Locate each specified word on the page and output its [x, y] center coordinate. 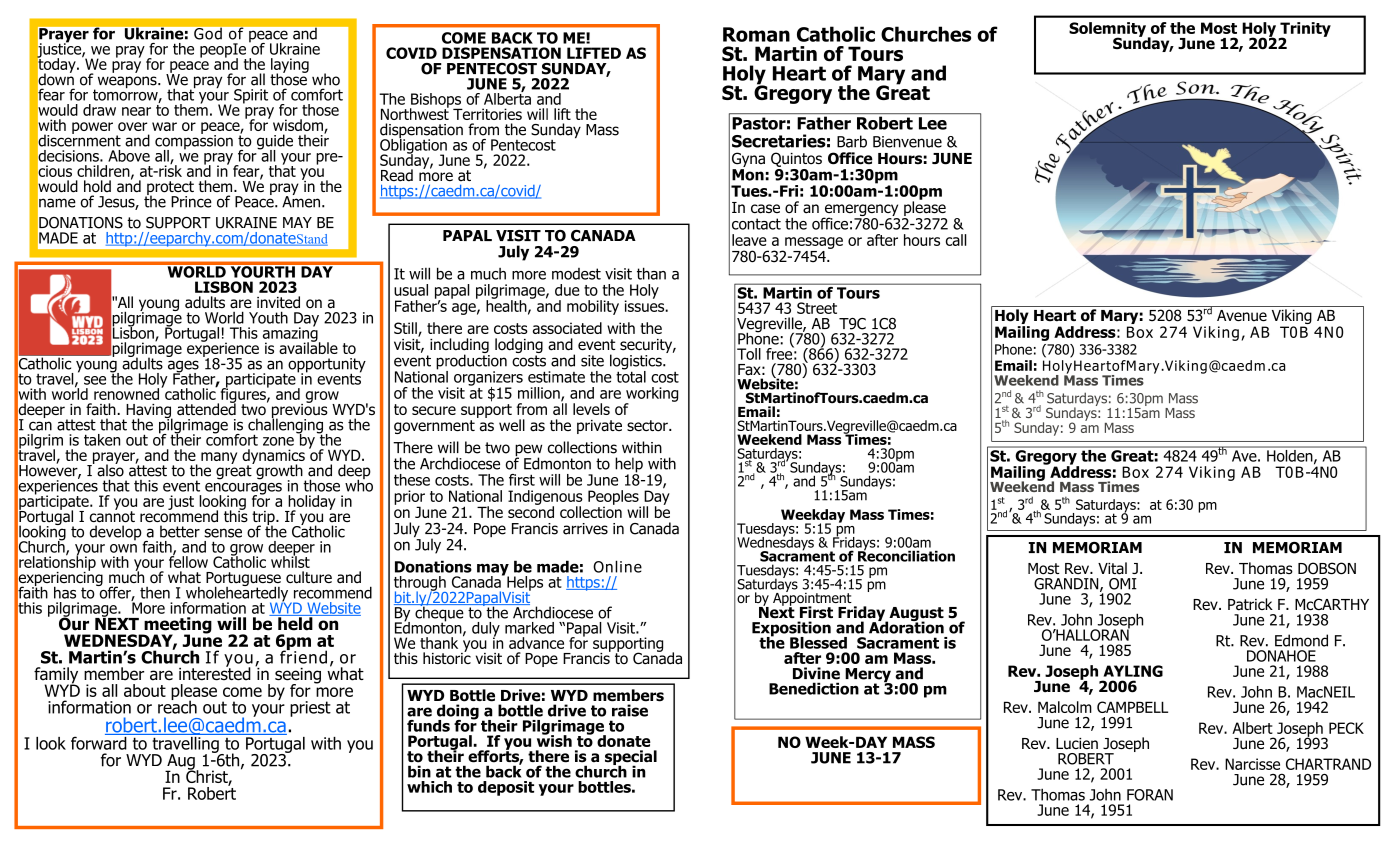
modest [576, 274]
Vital [1112, 568]
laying [290, 66]
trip [264, 519]
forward [100, 742]
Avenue [1242, 315]
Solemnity [1107, 30]
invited [278, 302]
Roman [756, 34]
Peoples [614, 498]
